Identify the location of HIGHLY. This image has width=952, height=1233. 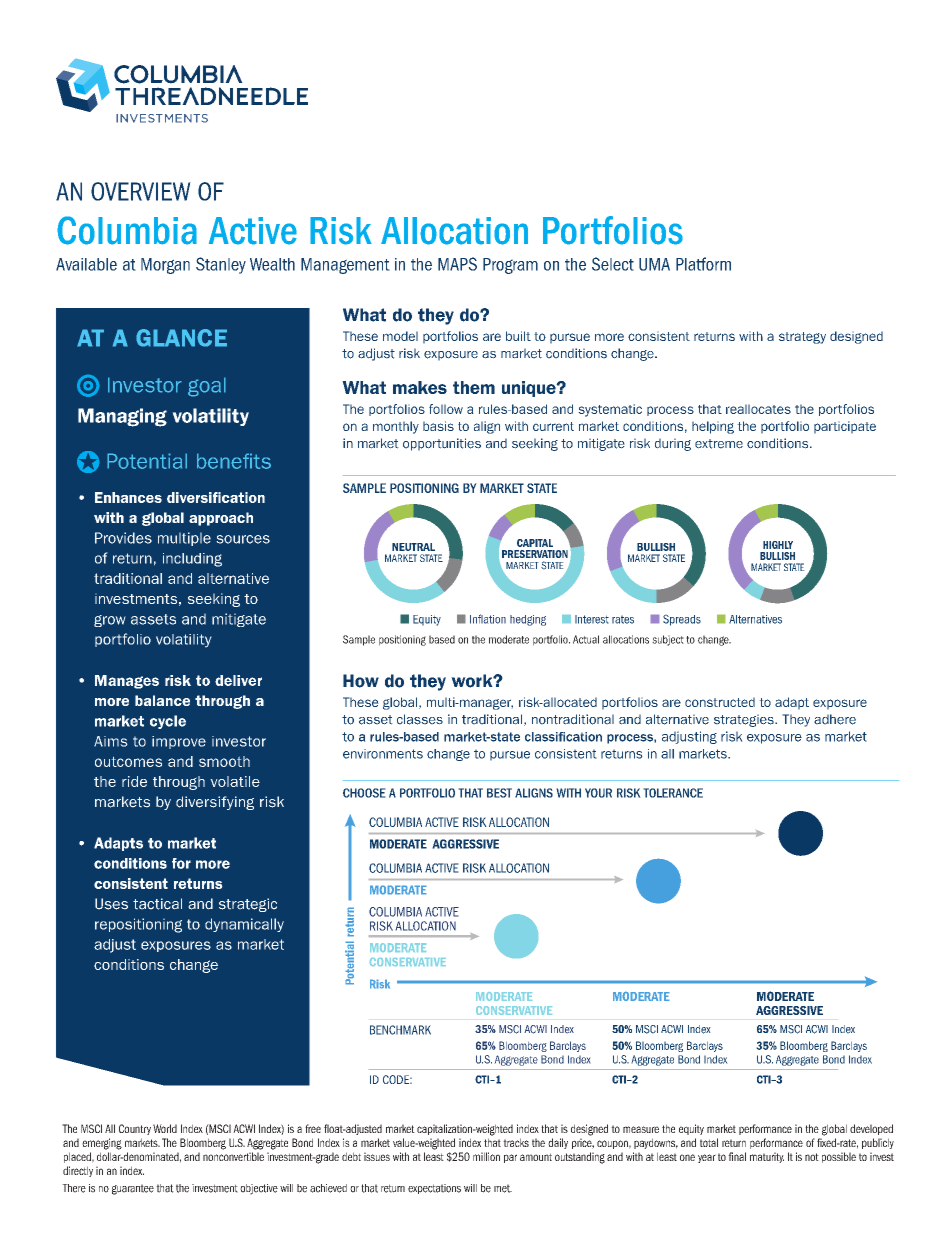
(778, 545).
